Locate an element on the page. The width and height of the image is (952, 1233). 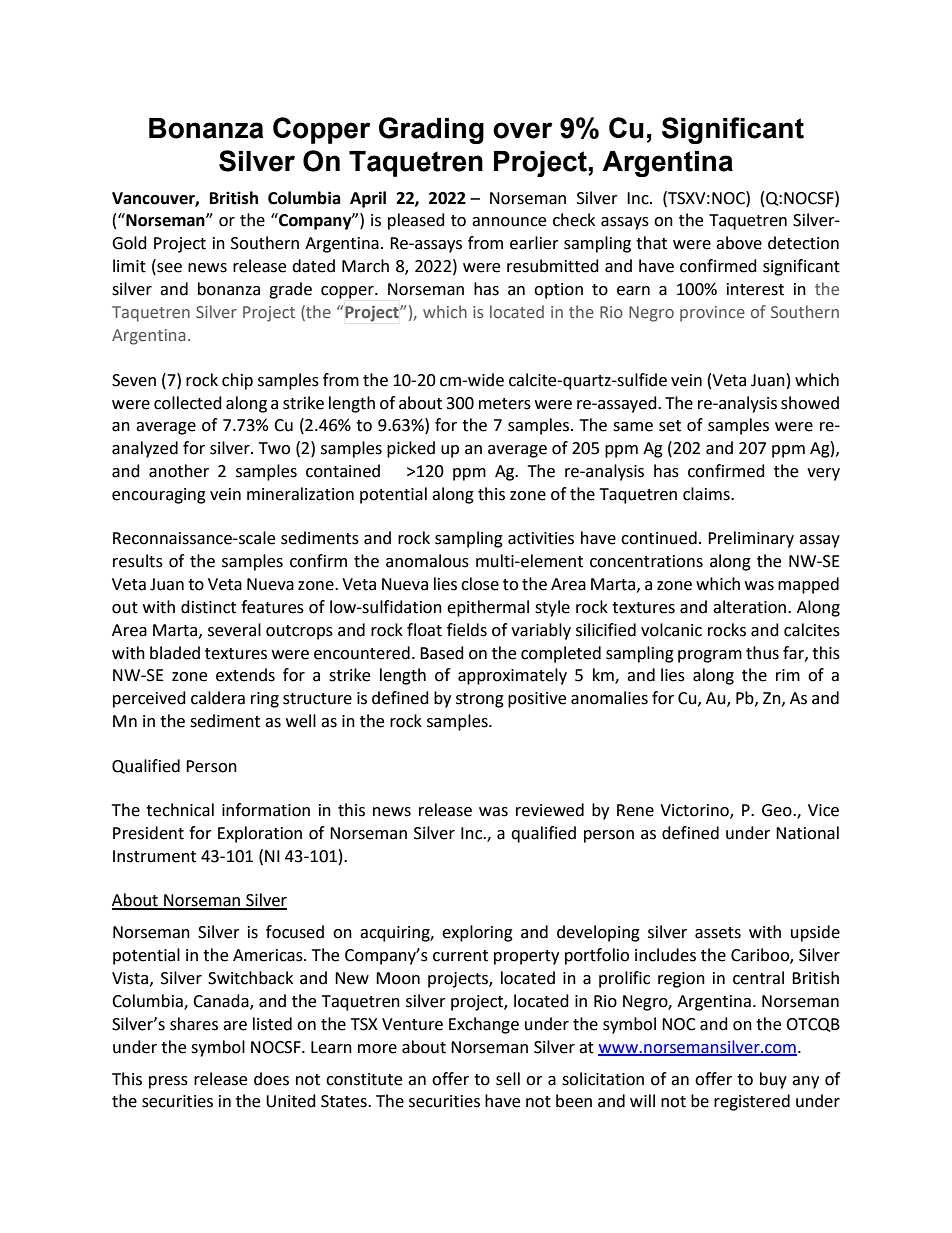
sell is located at coordinates (508, 1079).
